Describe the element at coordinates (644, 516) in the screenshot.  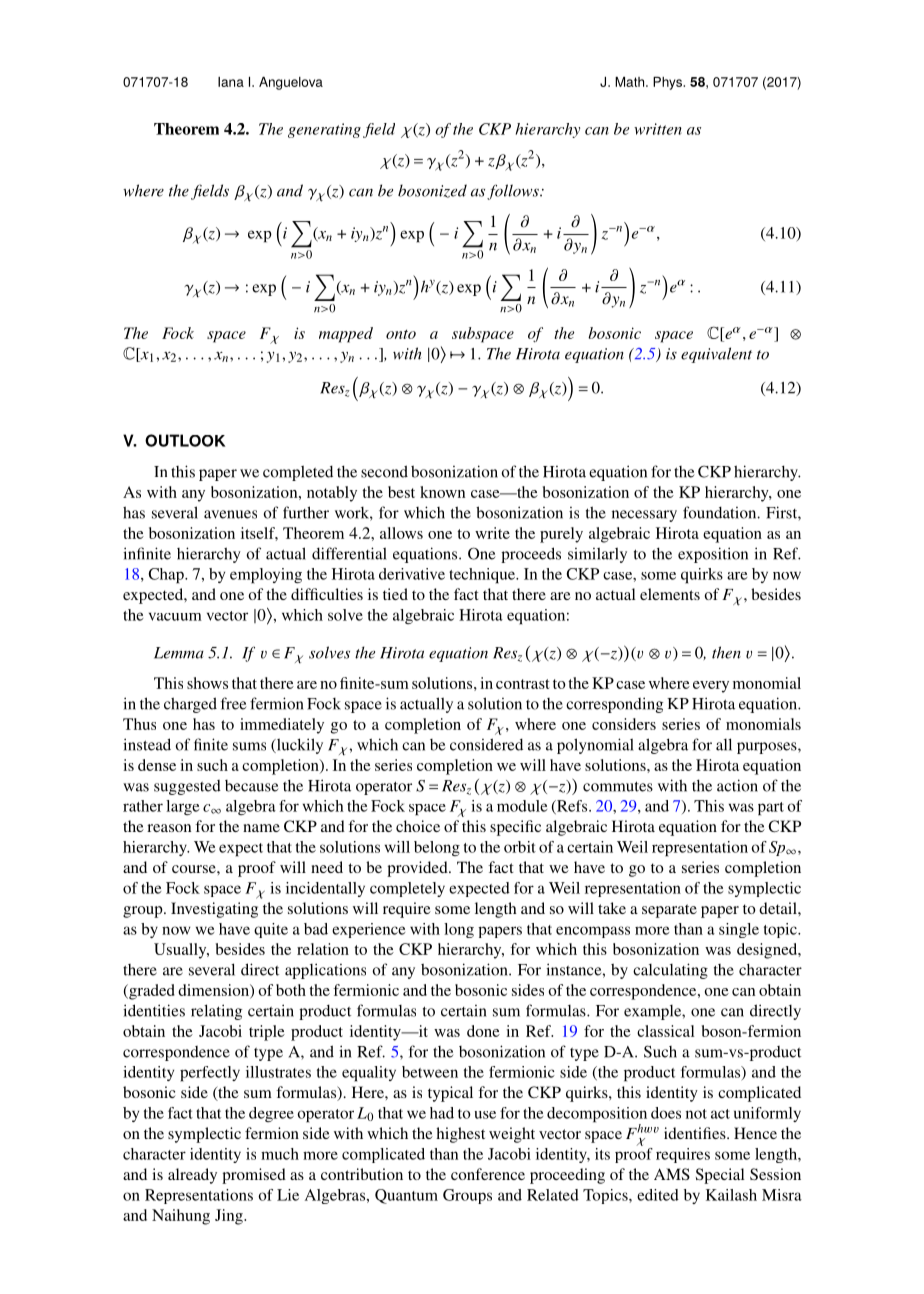
I see `necessary` at that location.
